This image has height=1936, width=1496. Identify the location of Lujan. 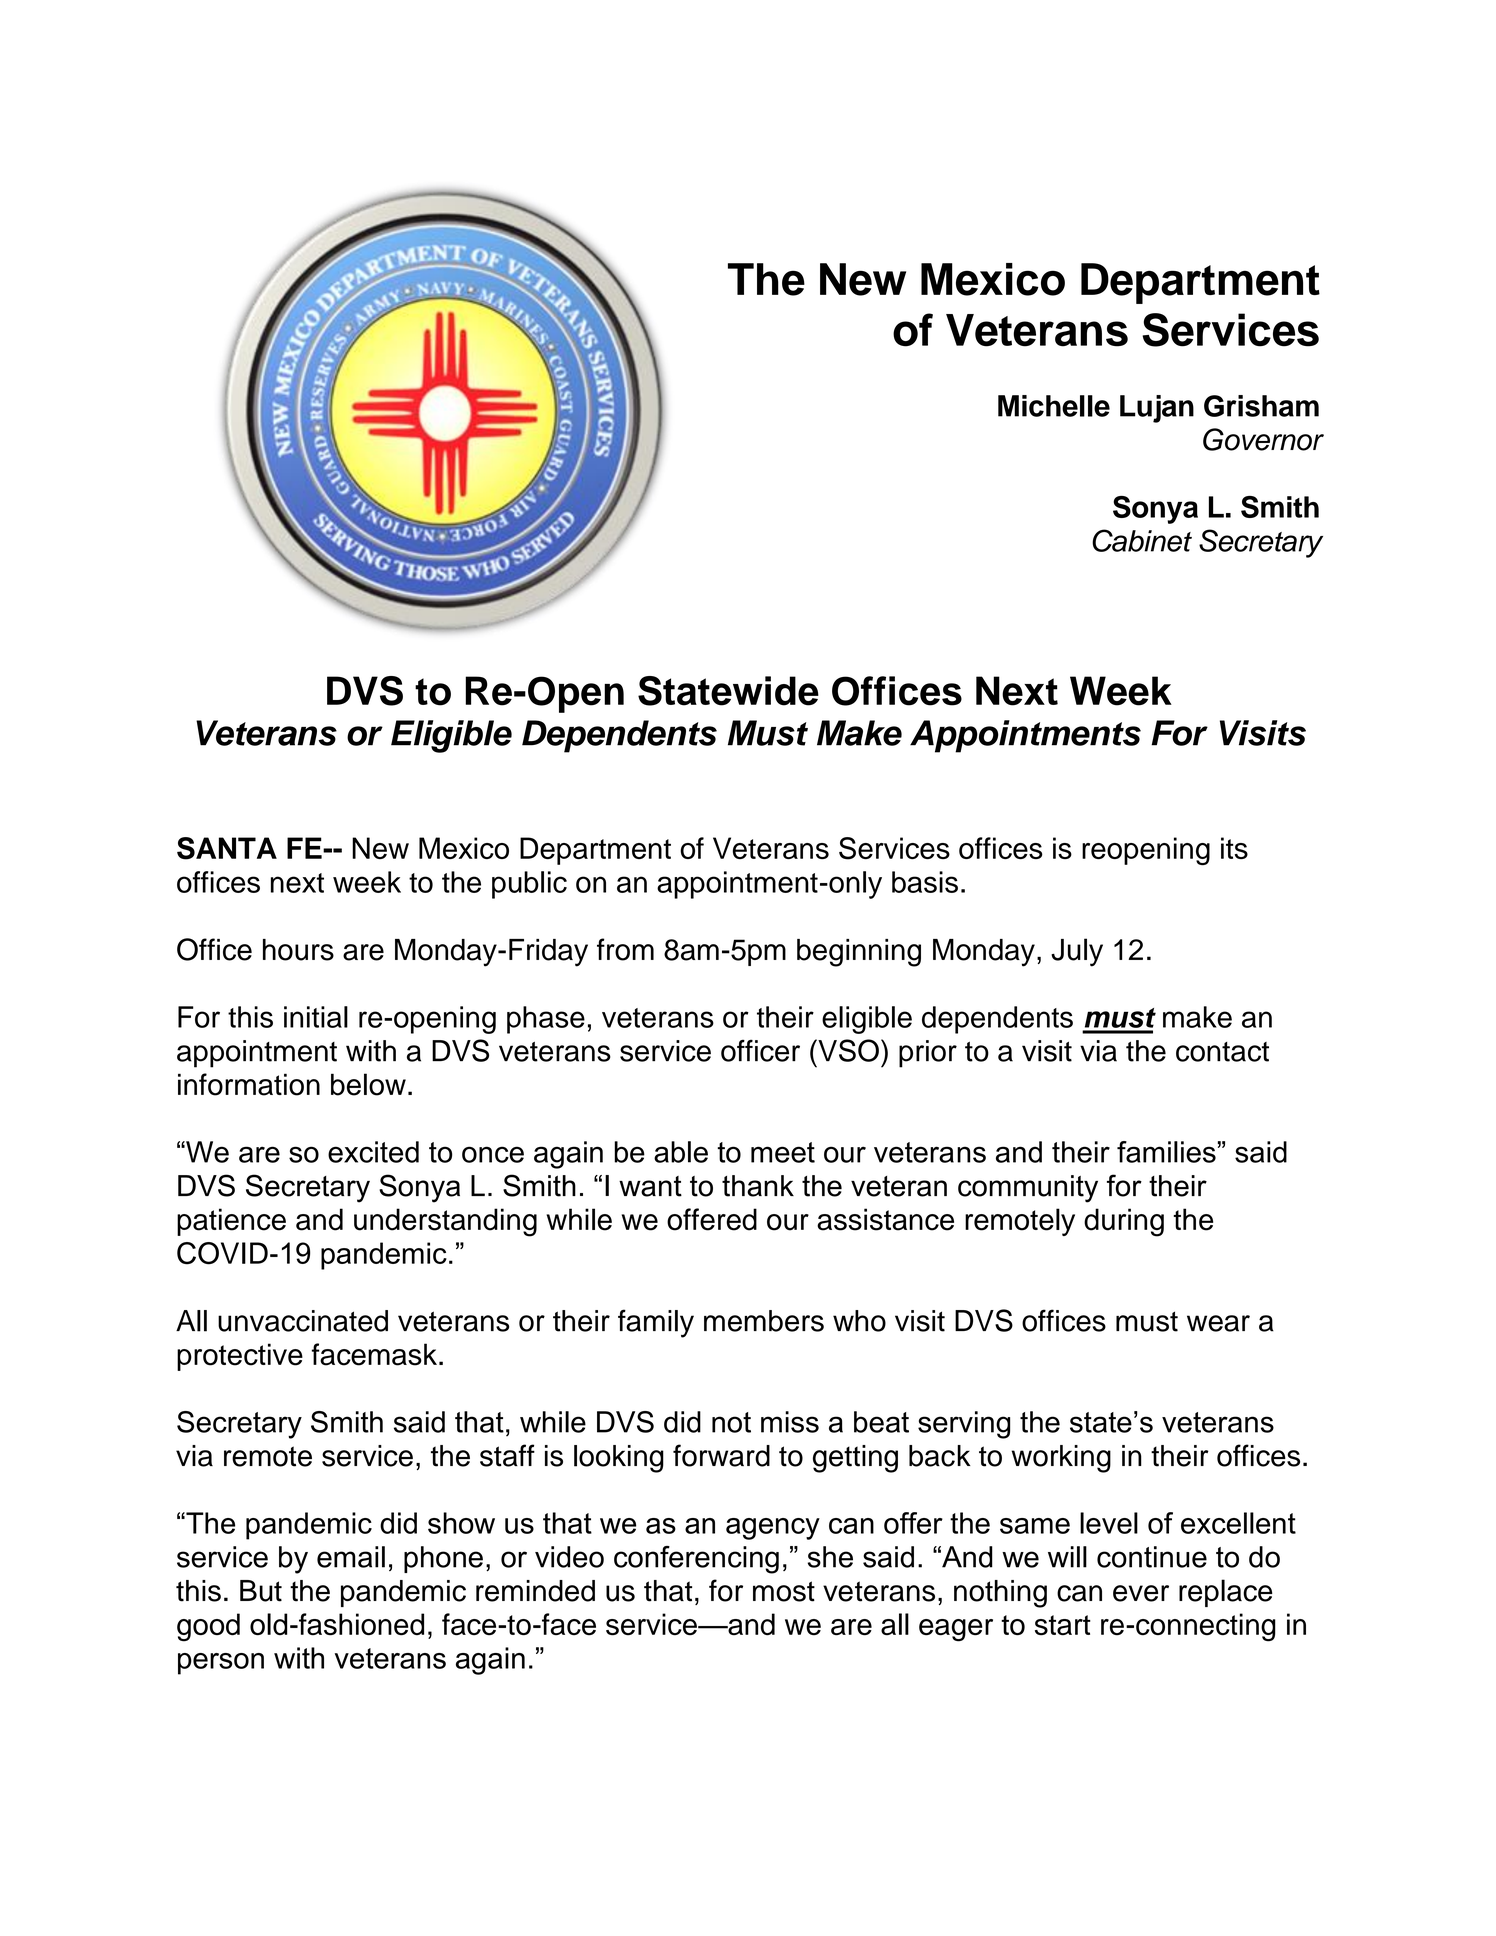
(1157, 409).
